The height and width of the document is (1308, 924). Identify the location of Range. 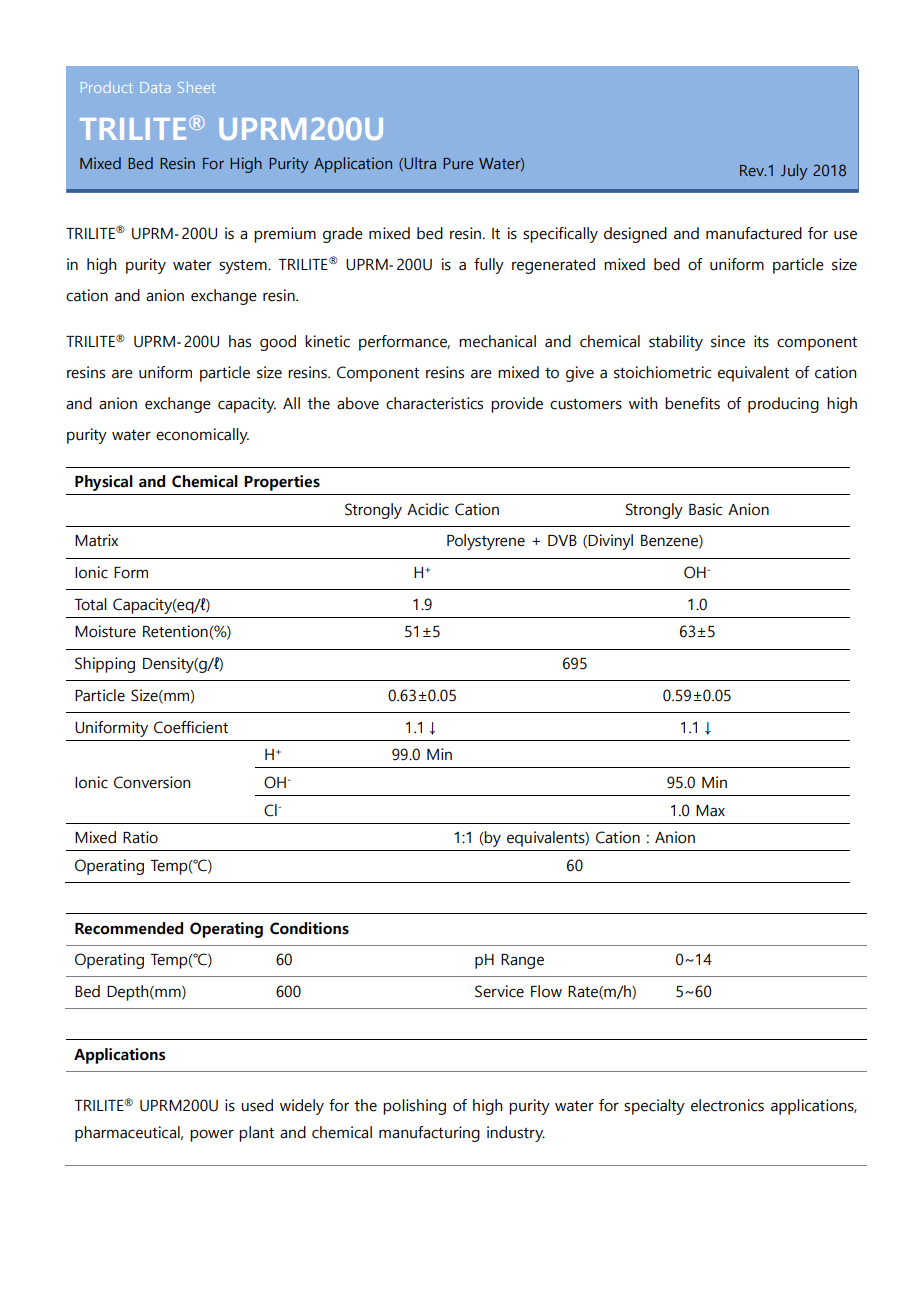
(522, 961).
